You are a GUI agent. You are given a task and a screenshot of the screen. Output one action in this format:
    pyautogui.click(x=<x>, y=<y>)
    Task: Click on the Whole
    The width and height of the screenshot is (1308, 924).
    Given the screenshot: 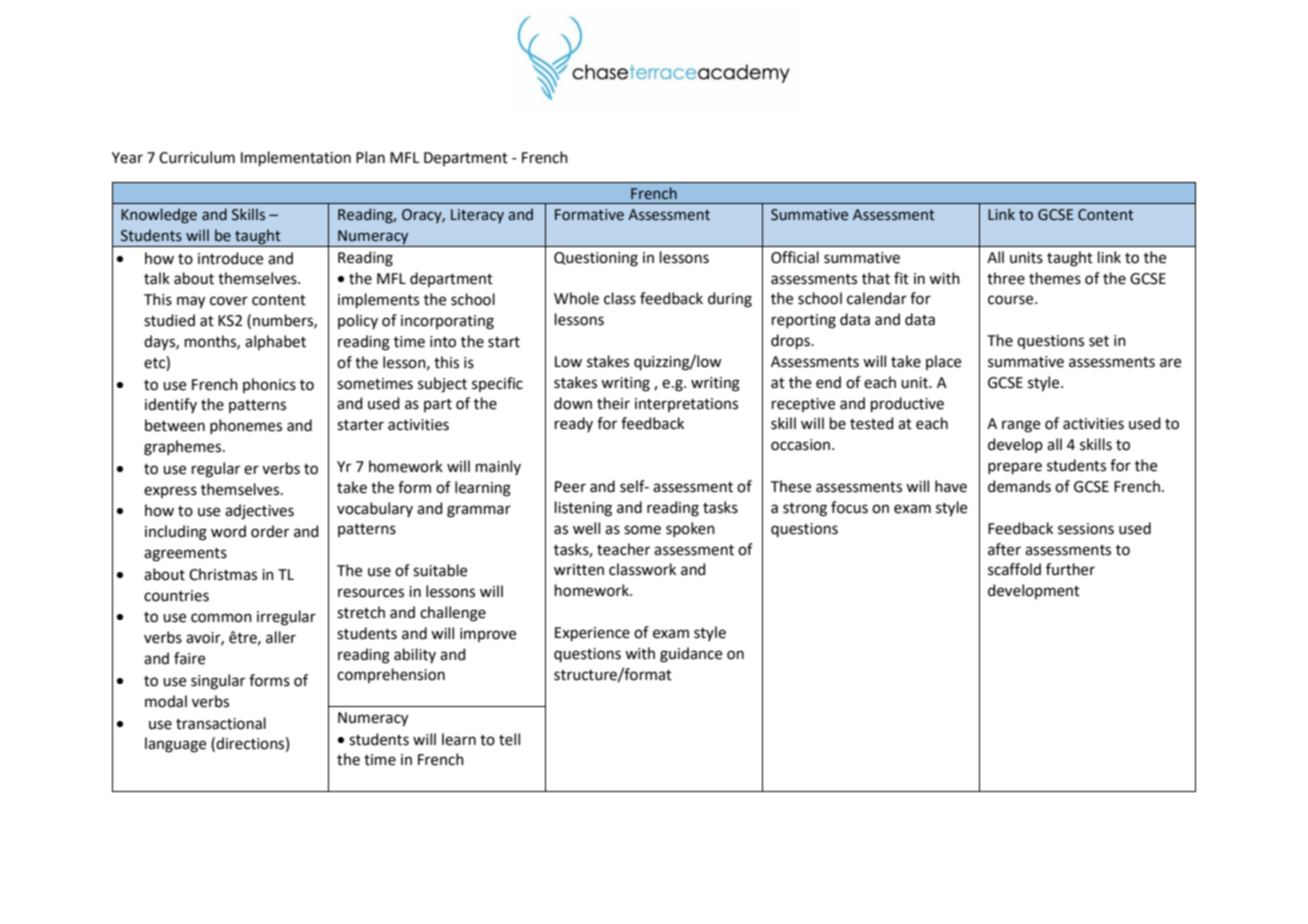 What is the action you would take?
    pyautogui.click(x=576, y=298)
